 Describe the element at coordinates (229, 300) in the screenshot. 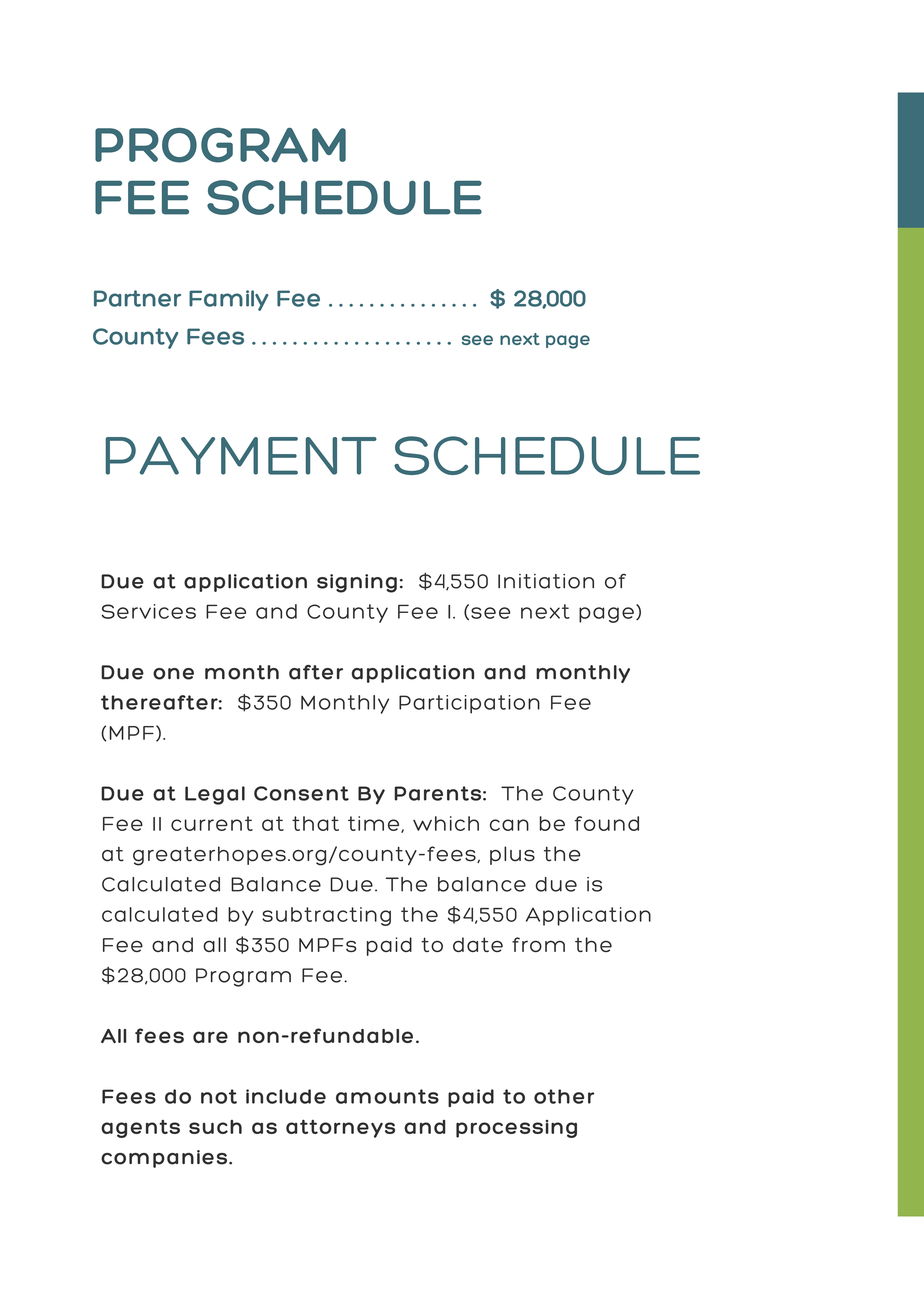

I see `Family` at that location.
